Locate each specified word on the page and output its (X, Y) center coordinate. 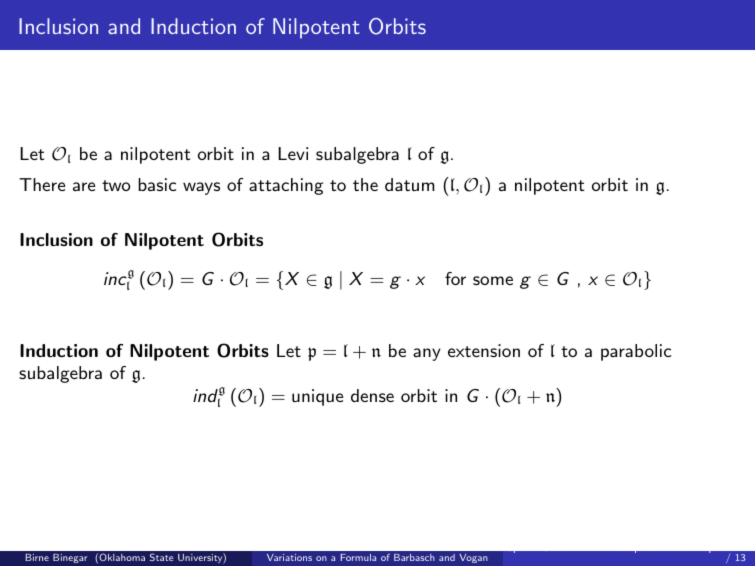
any (427, 354)
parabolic (636, 352)
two (116, 185)
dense (372, 395)
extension (484, 350)
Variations (289, 557)
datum (410, 184)
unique (317, 397)
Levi (293, 153)
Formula (358, 557)
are (84, 186)
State (161, 557)
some (493, 280)
